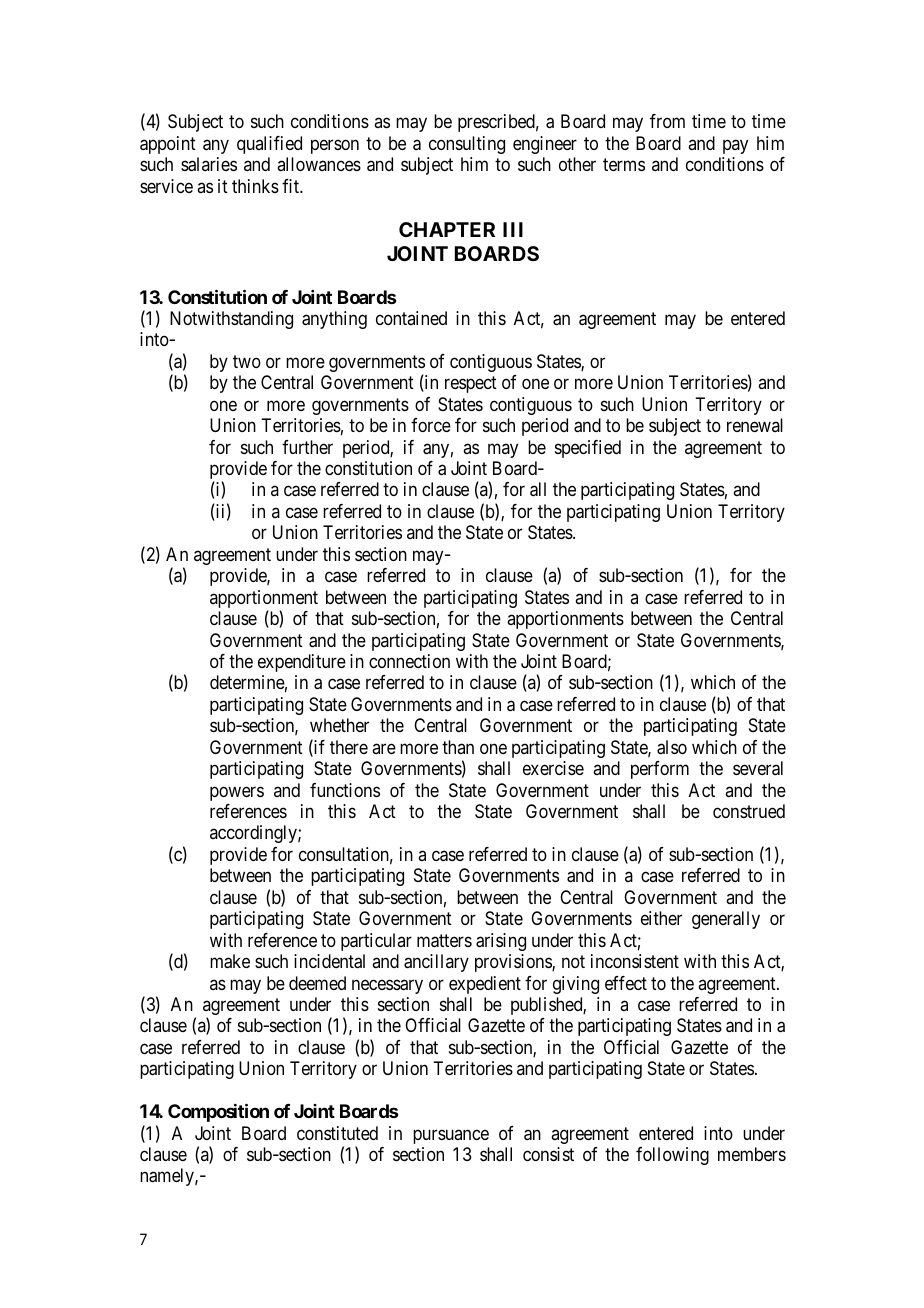  I want to click on further, so click(307, 447).
